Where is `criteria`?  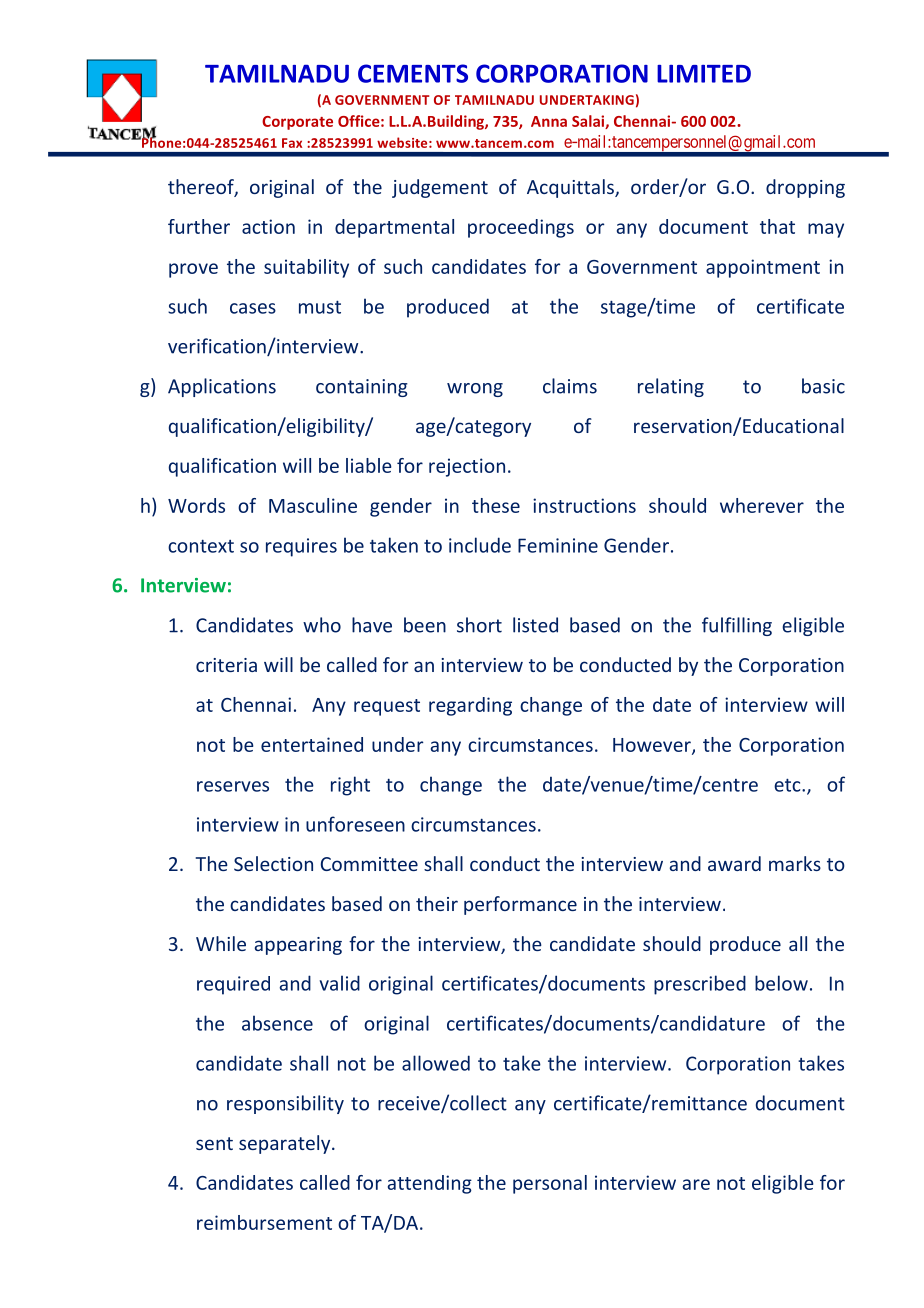
criteria is located at coordinates (226, 665).
